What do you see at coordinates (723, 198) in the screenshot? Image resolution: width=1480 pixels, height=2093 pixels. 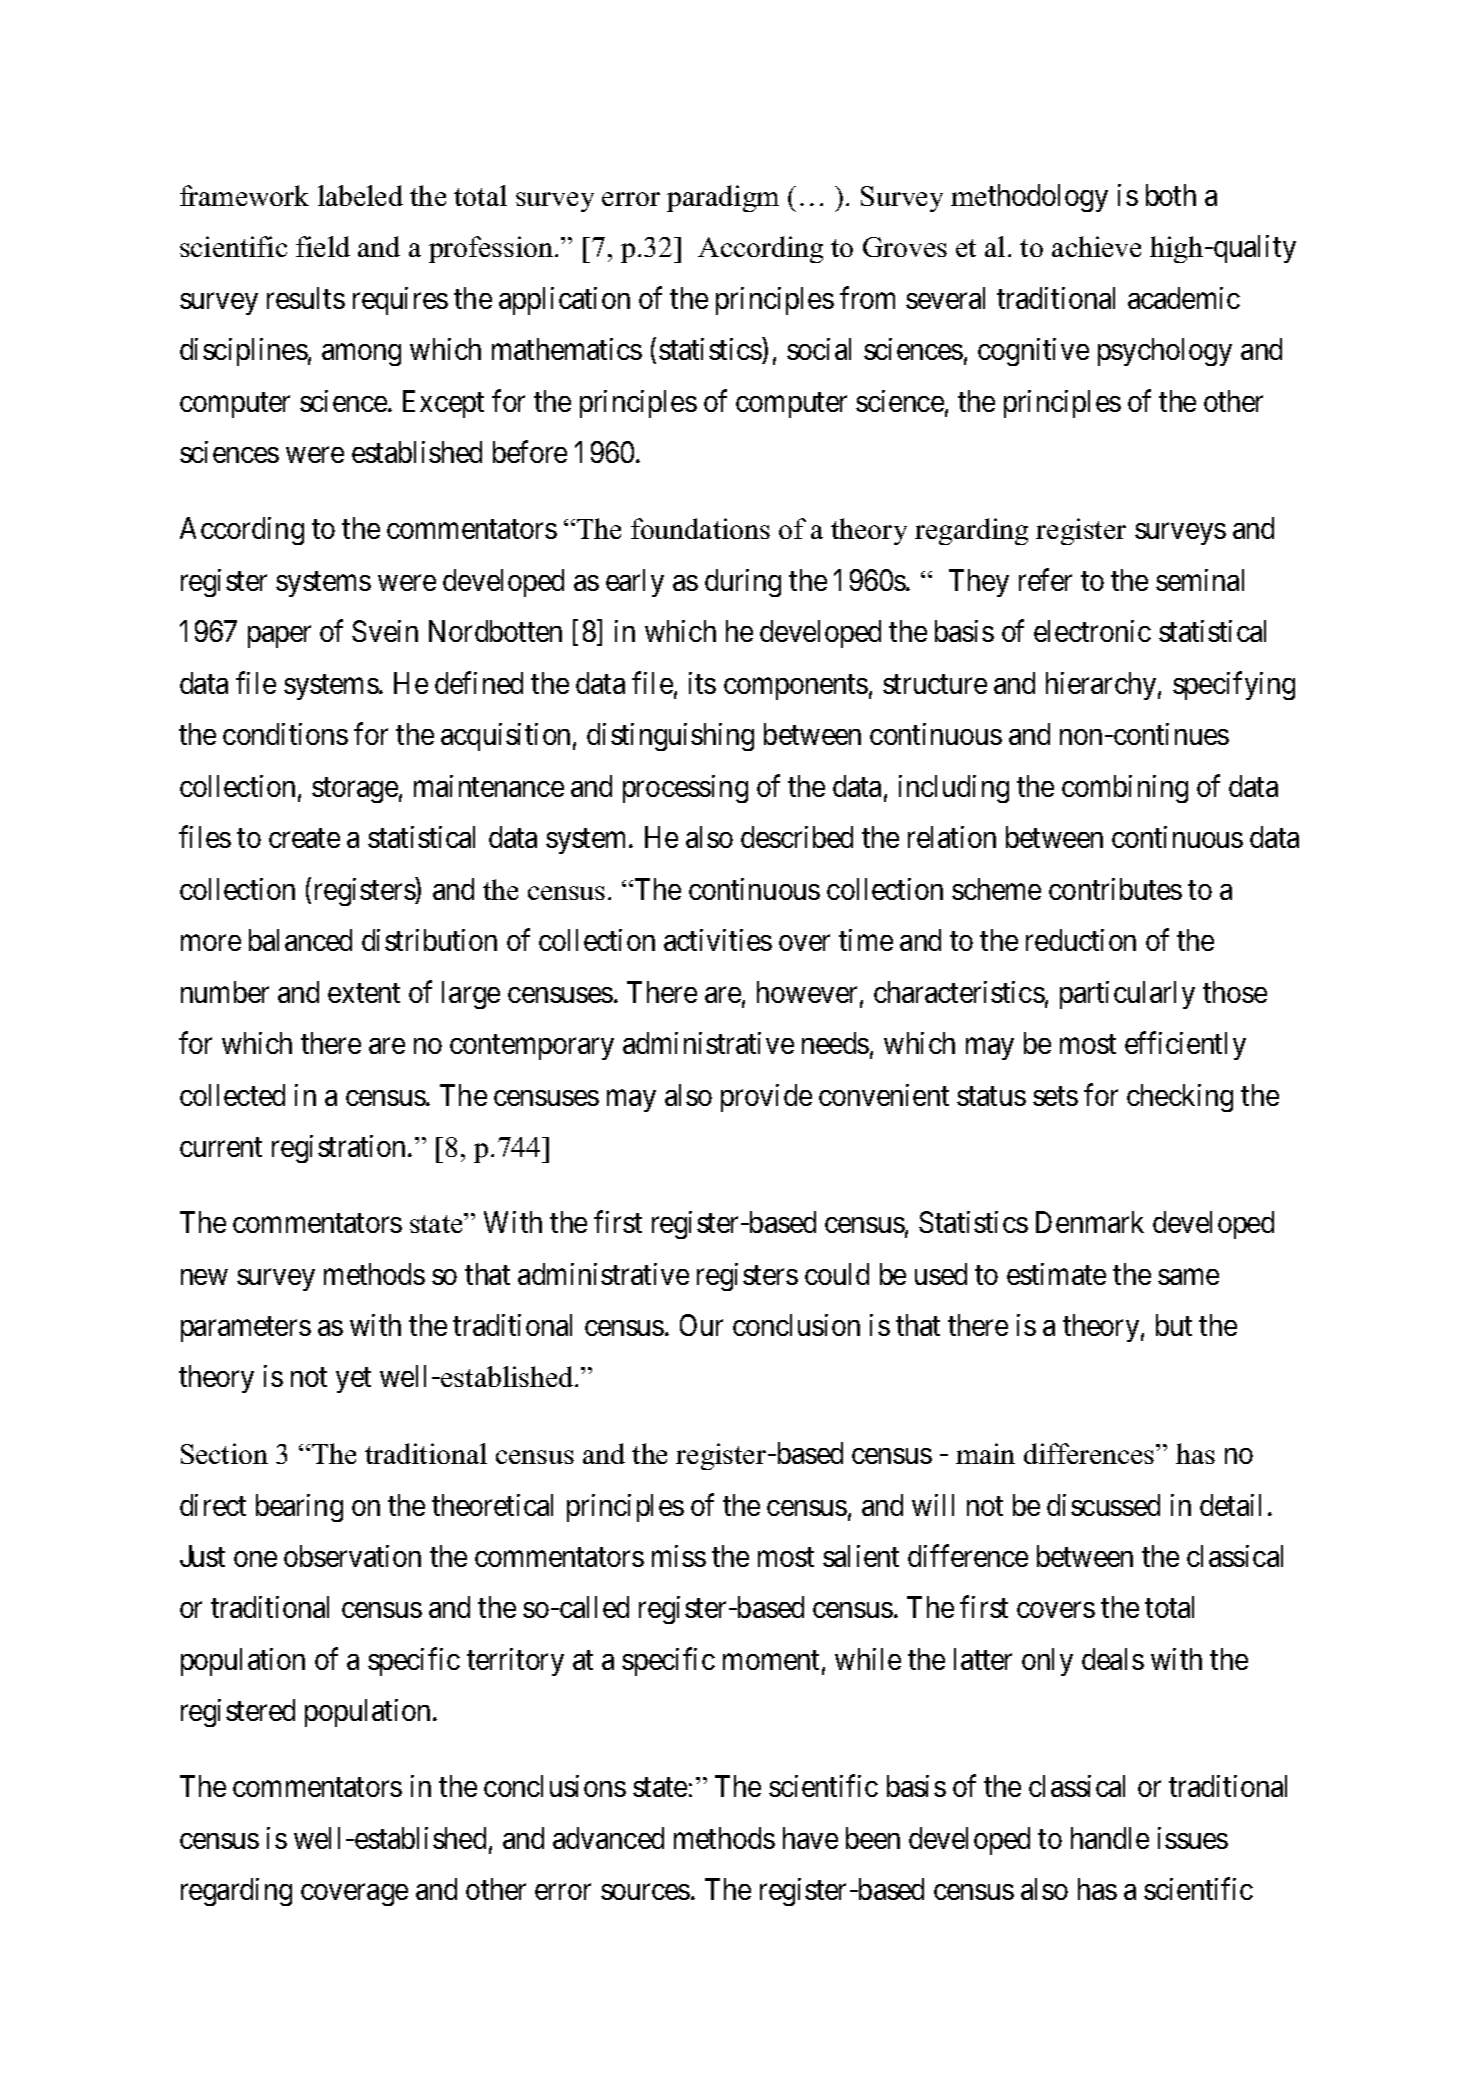 I see `paradigm` at bounding box center [723, 198].
